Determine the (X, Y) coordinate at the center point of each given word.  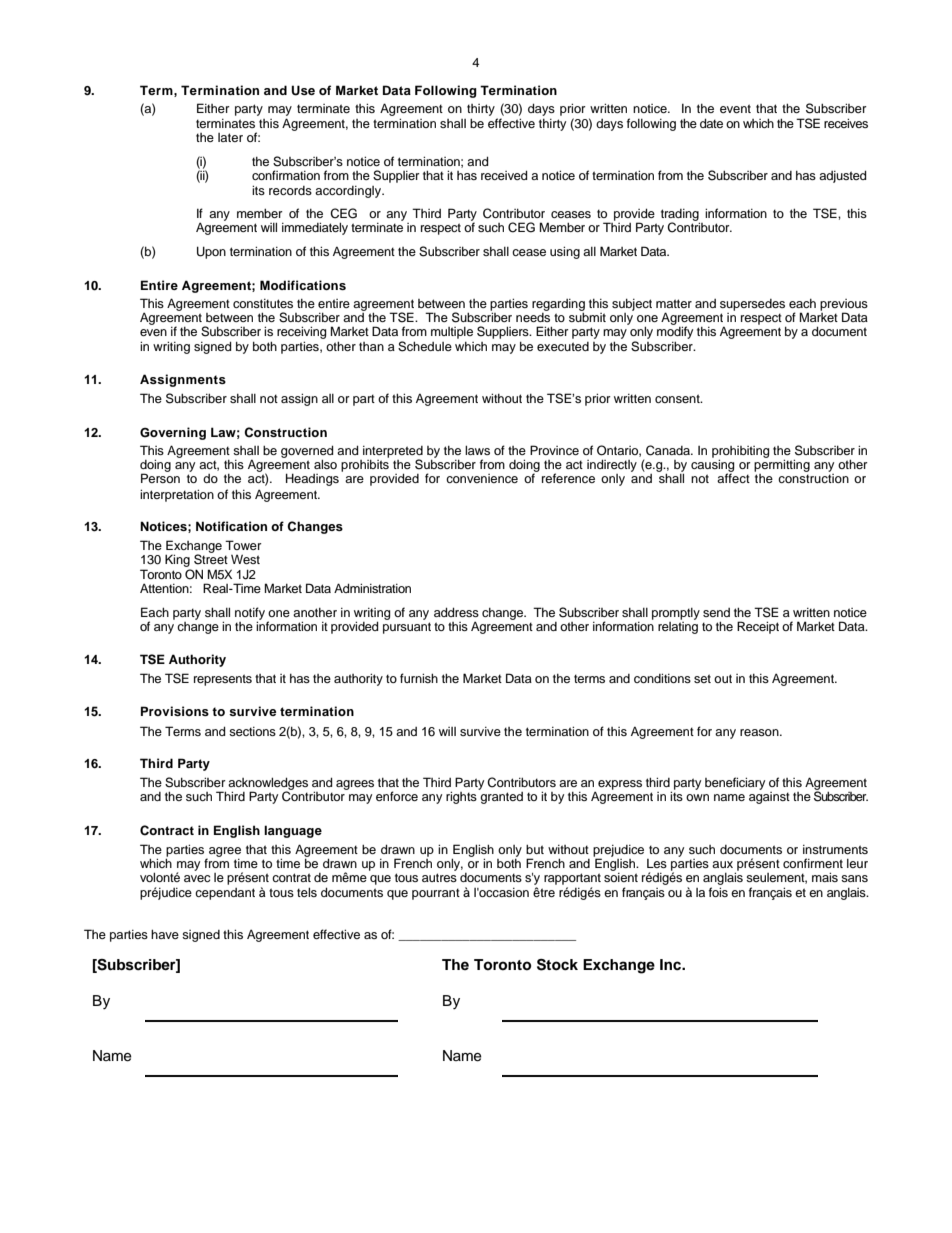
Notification (231, 526)
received (504, 175)
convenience (482, 478)
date (711, 123)
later (230, 137)
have (165, 934)
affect (733, 478)
